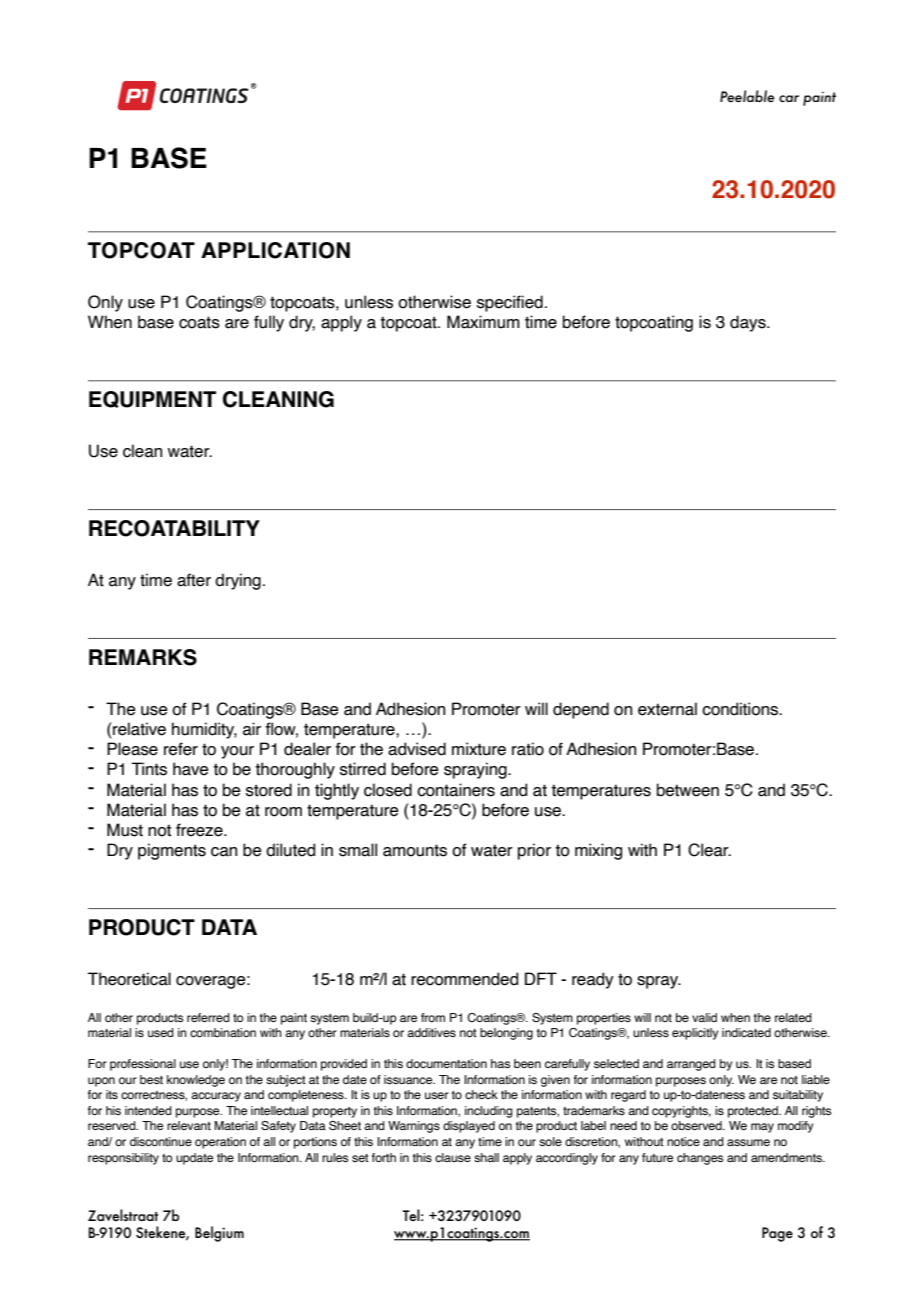  Describe the element at coordinates (464, 979) in the image. I see `recommended` at that location.
